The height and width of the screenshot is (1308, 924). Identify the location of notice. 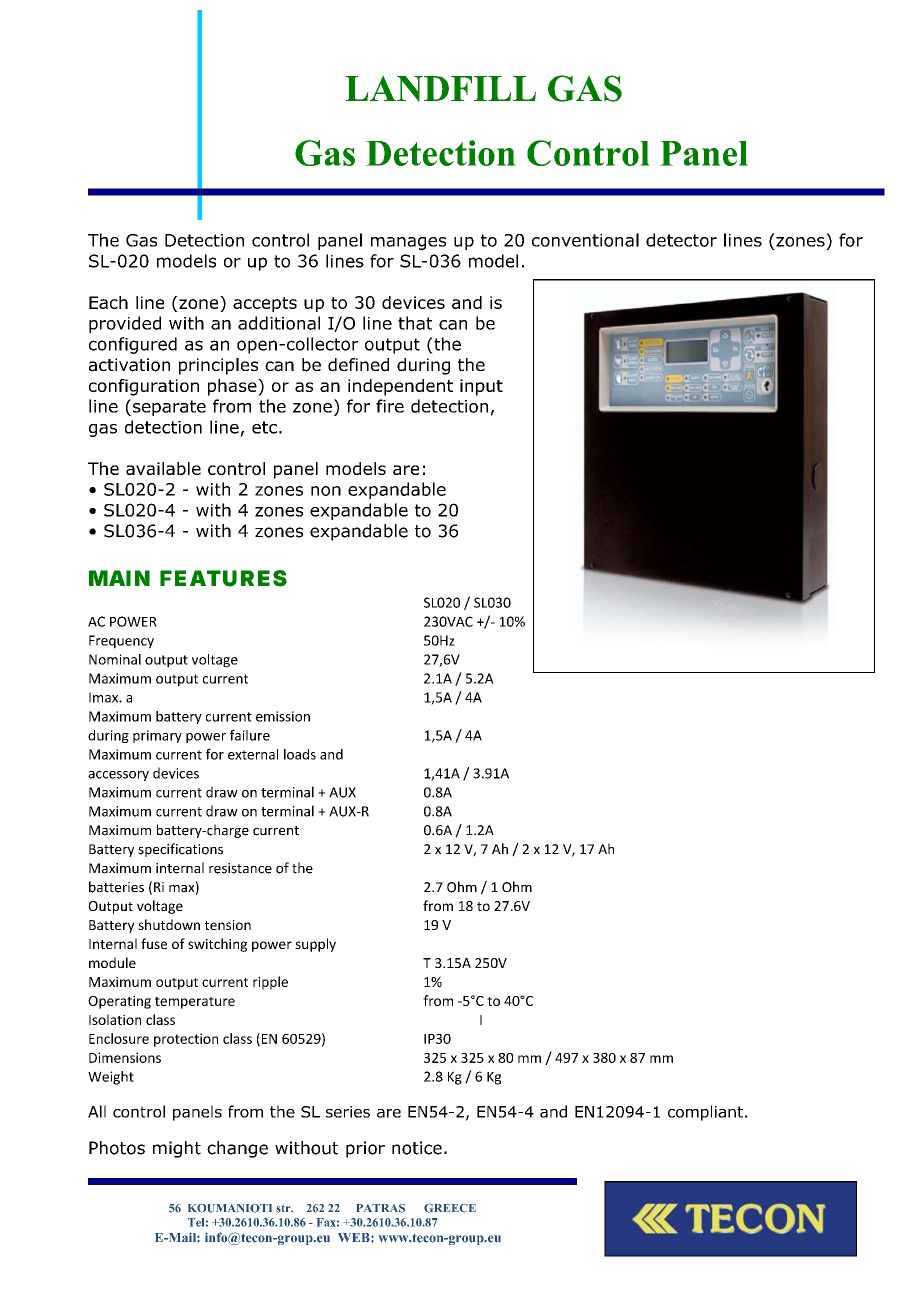
(417, 1148).
